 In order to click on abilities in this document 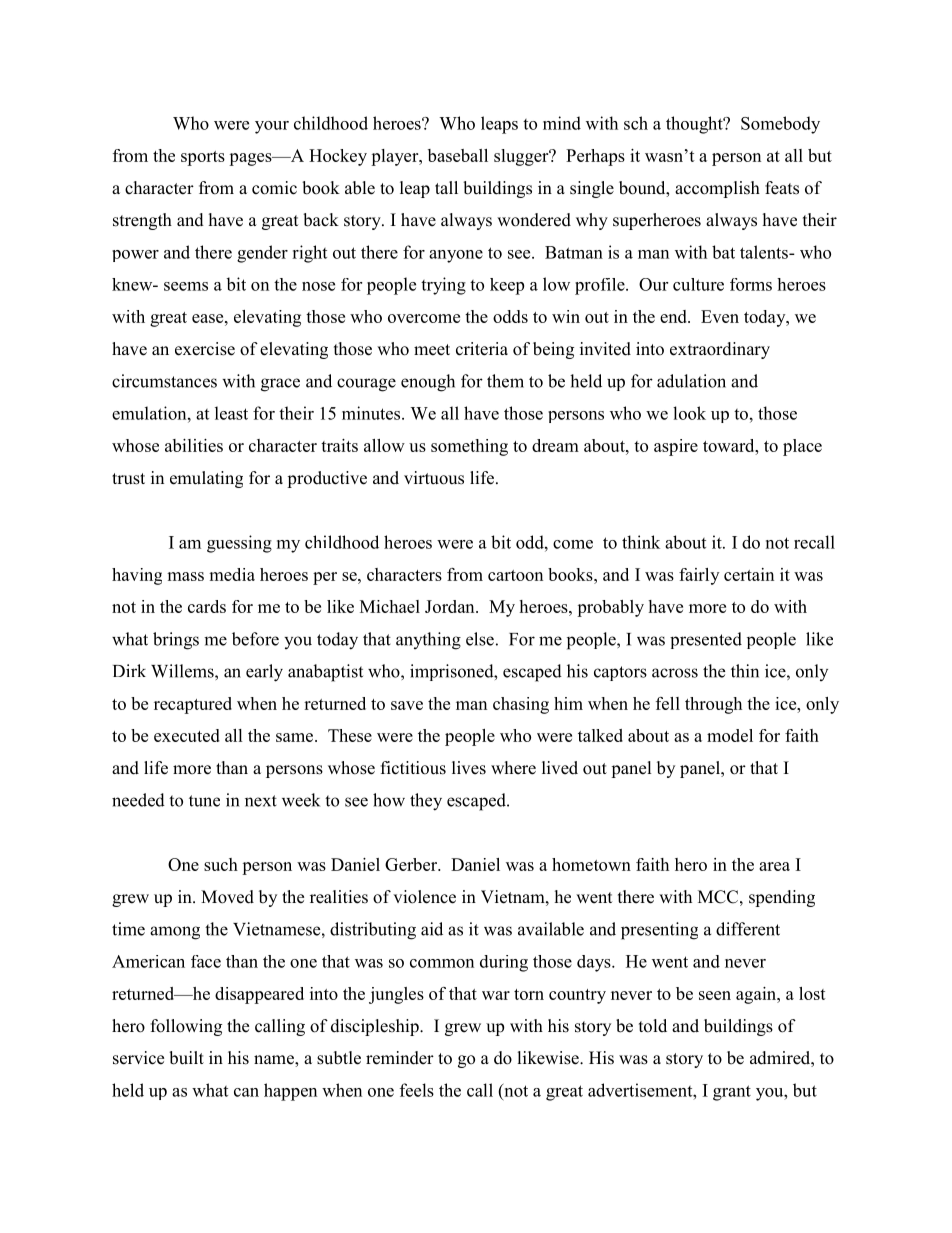, I will do `click(194, 445)`.
